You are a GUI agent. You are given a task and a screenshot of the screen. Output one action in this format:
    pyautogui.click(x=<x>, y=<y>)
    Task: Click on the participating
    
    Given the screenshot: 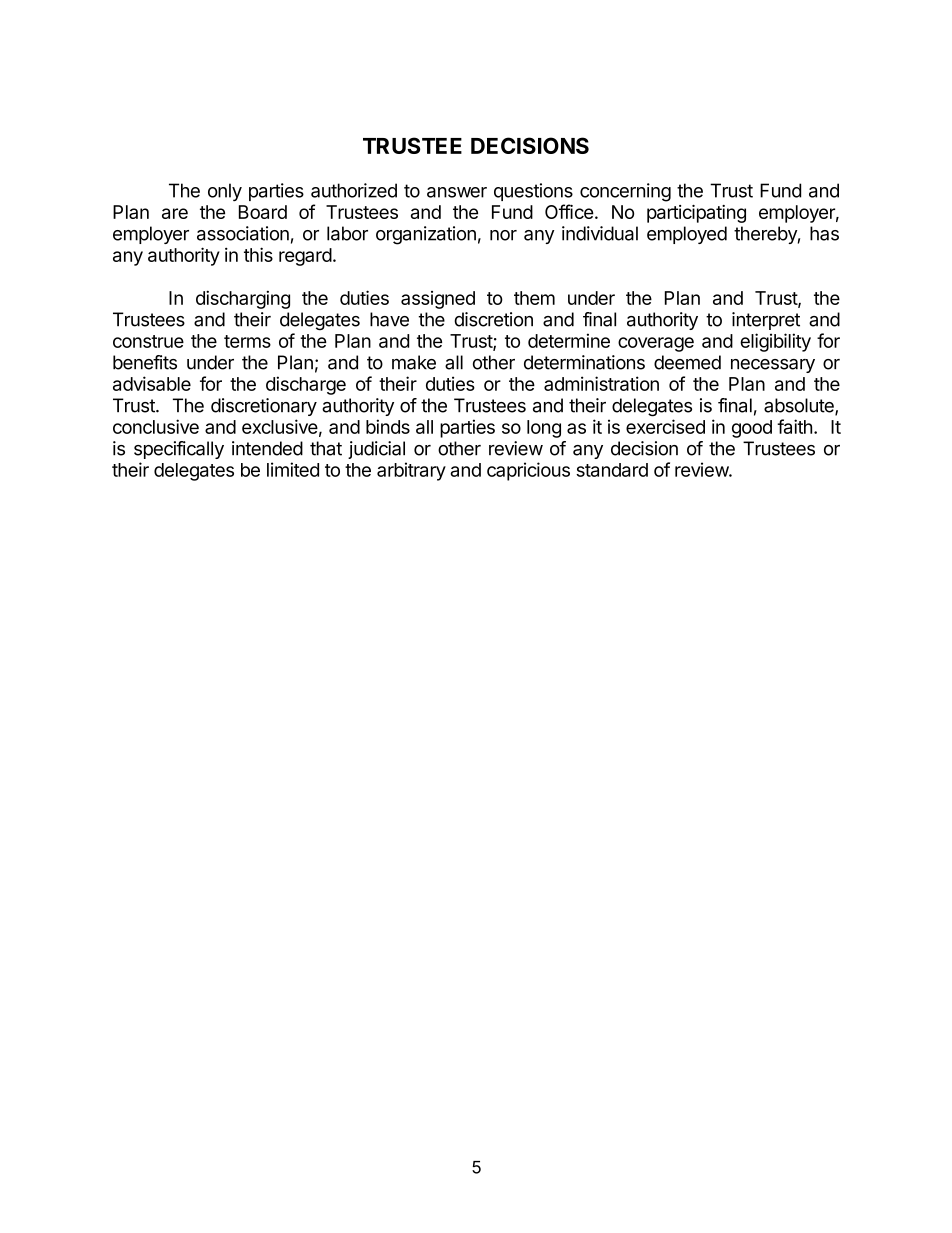 What is the action you would take?
    pyautogui.click(x=696, y=214)
